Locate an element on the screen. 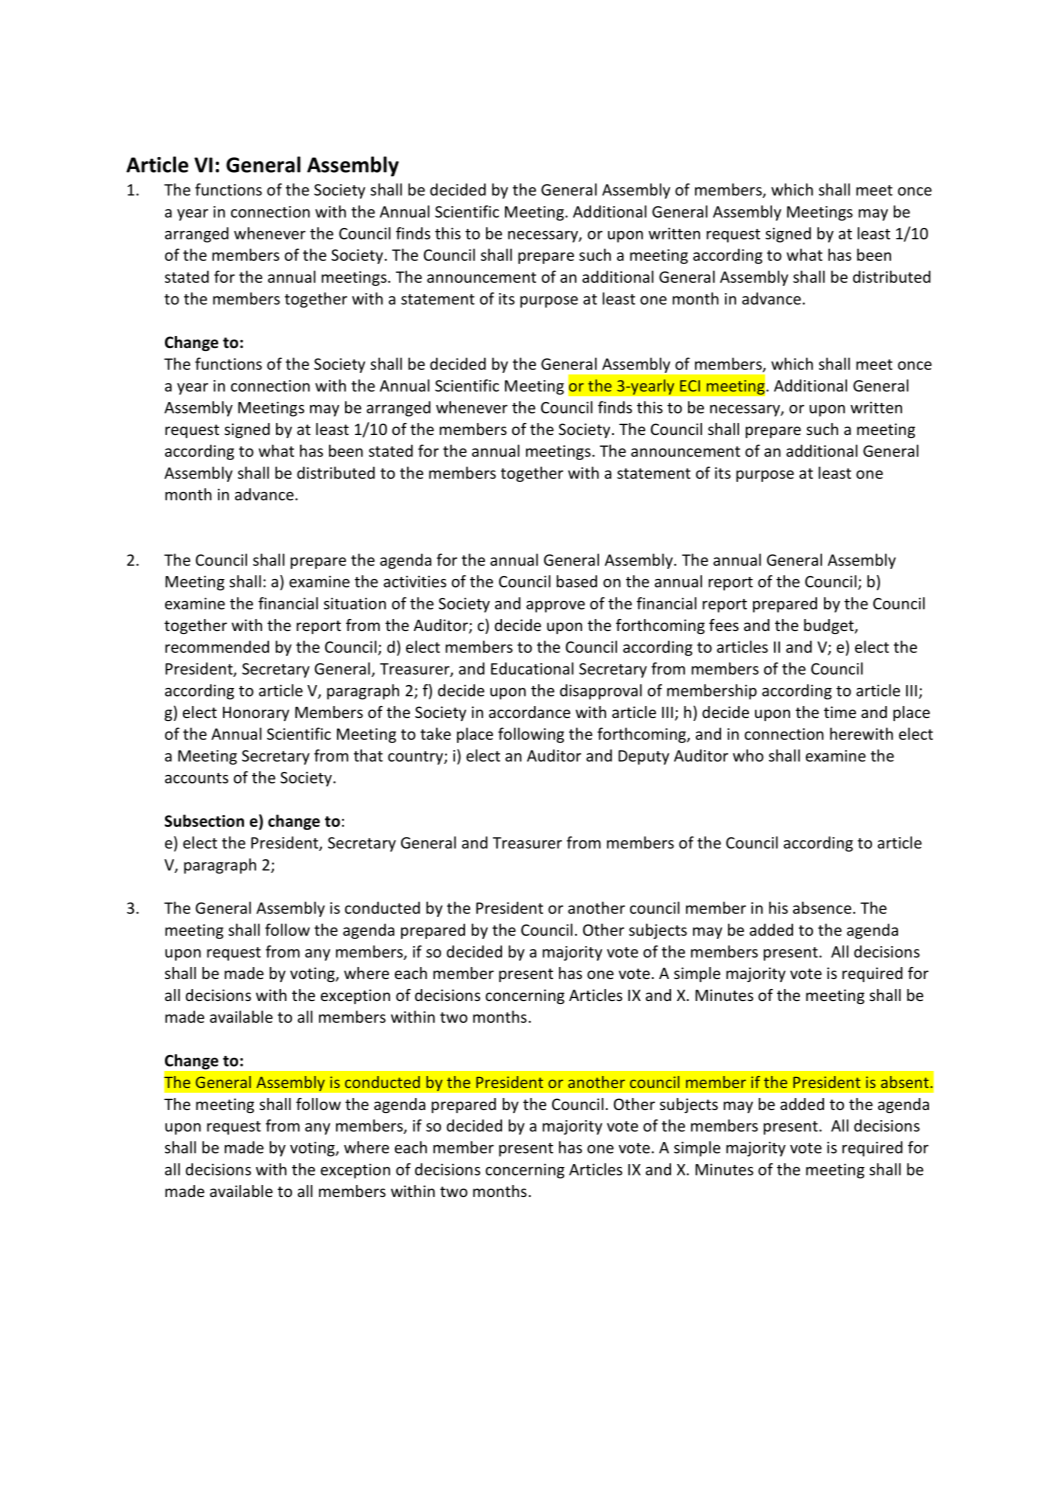 This screenshot has height=1501, width=1061. situation is located at coordinates (355, 604).
